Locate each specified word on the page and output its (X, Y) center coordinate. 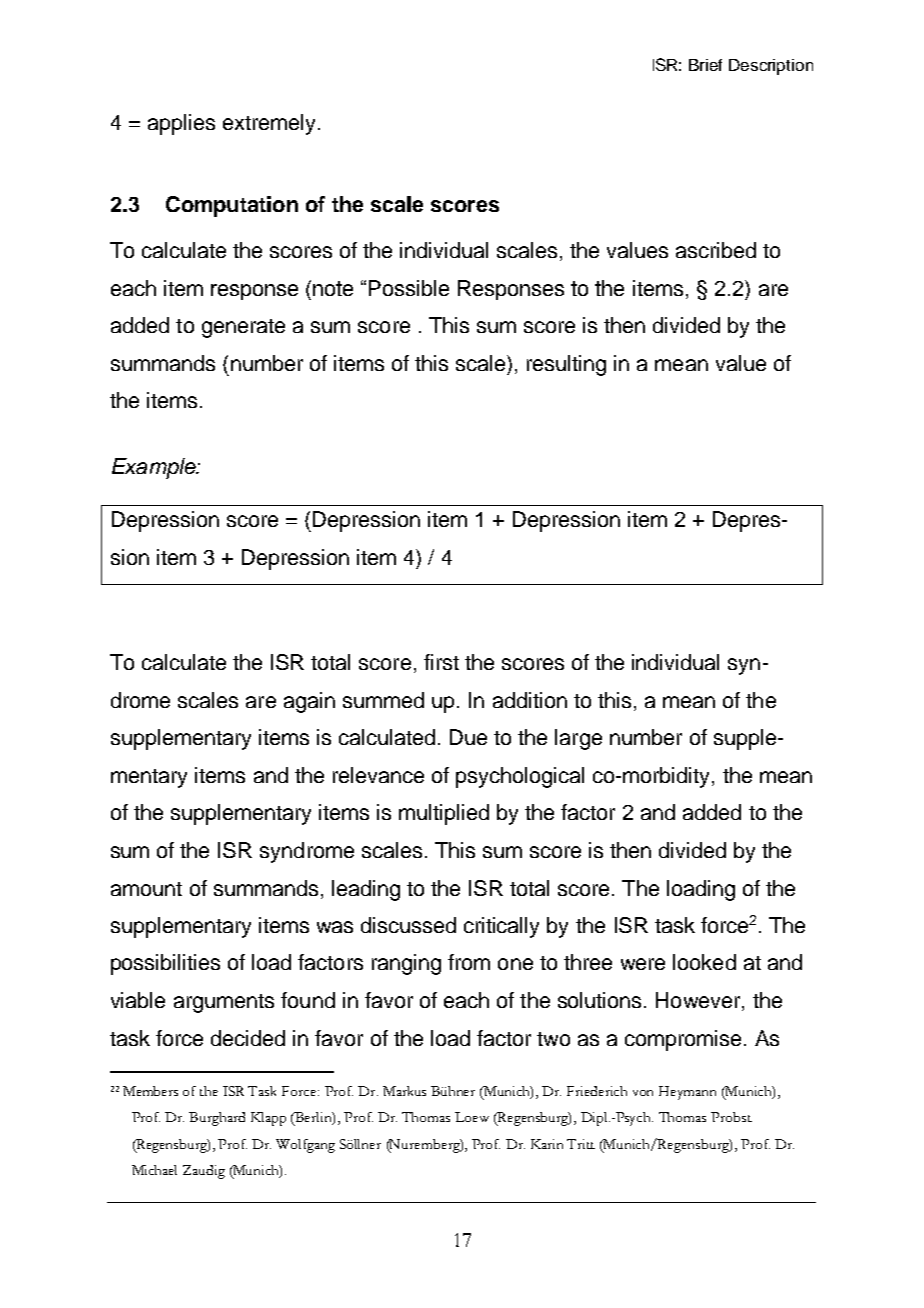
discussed (408, 925)
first (441, 662)
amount (146, 889)
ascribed (716, 250)
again (309, 702)
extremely (269, 124)
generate (243, 328)
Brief (705, 65)
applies (181, 124)
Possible (409, 288)
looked (704, 962)
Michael (154, 1170)
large (578, 739)
